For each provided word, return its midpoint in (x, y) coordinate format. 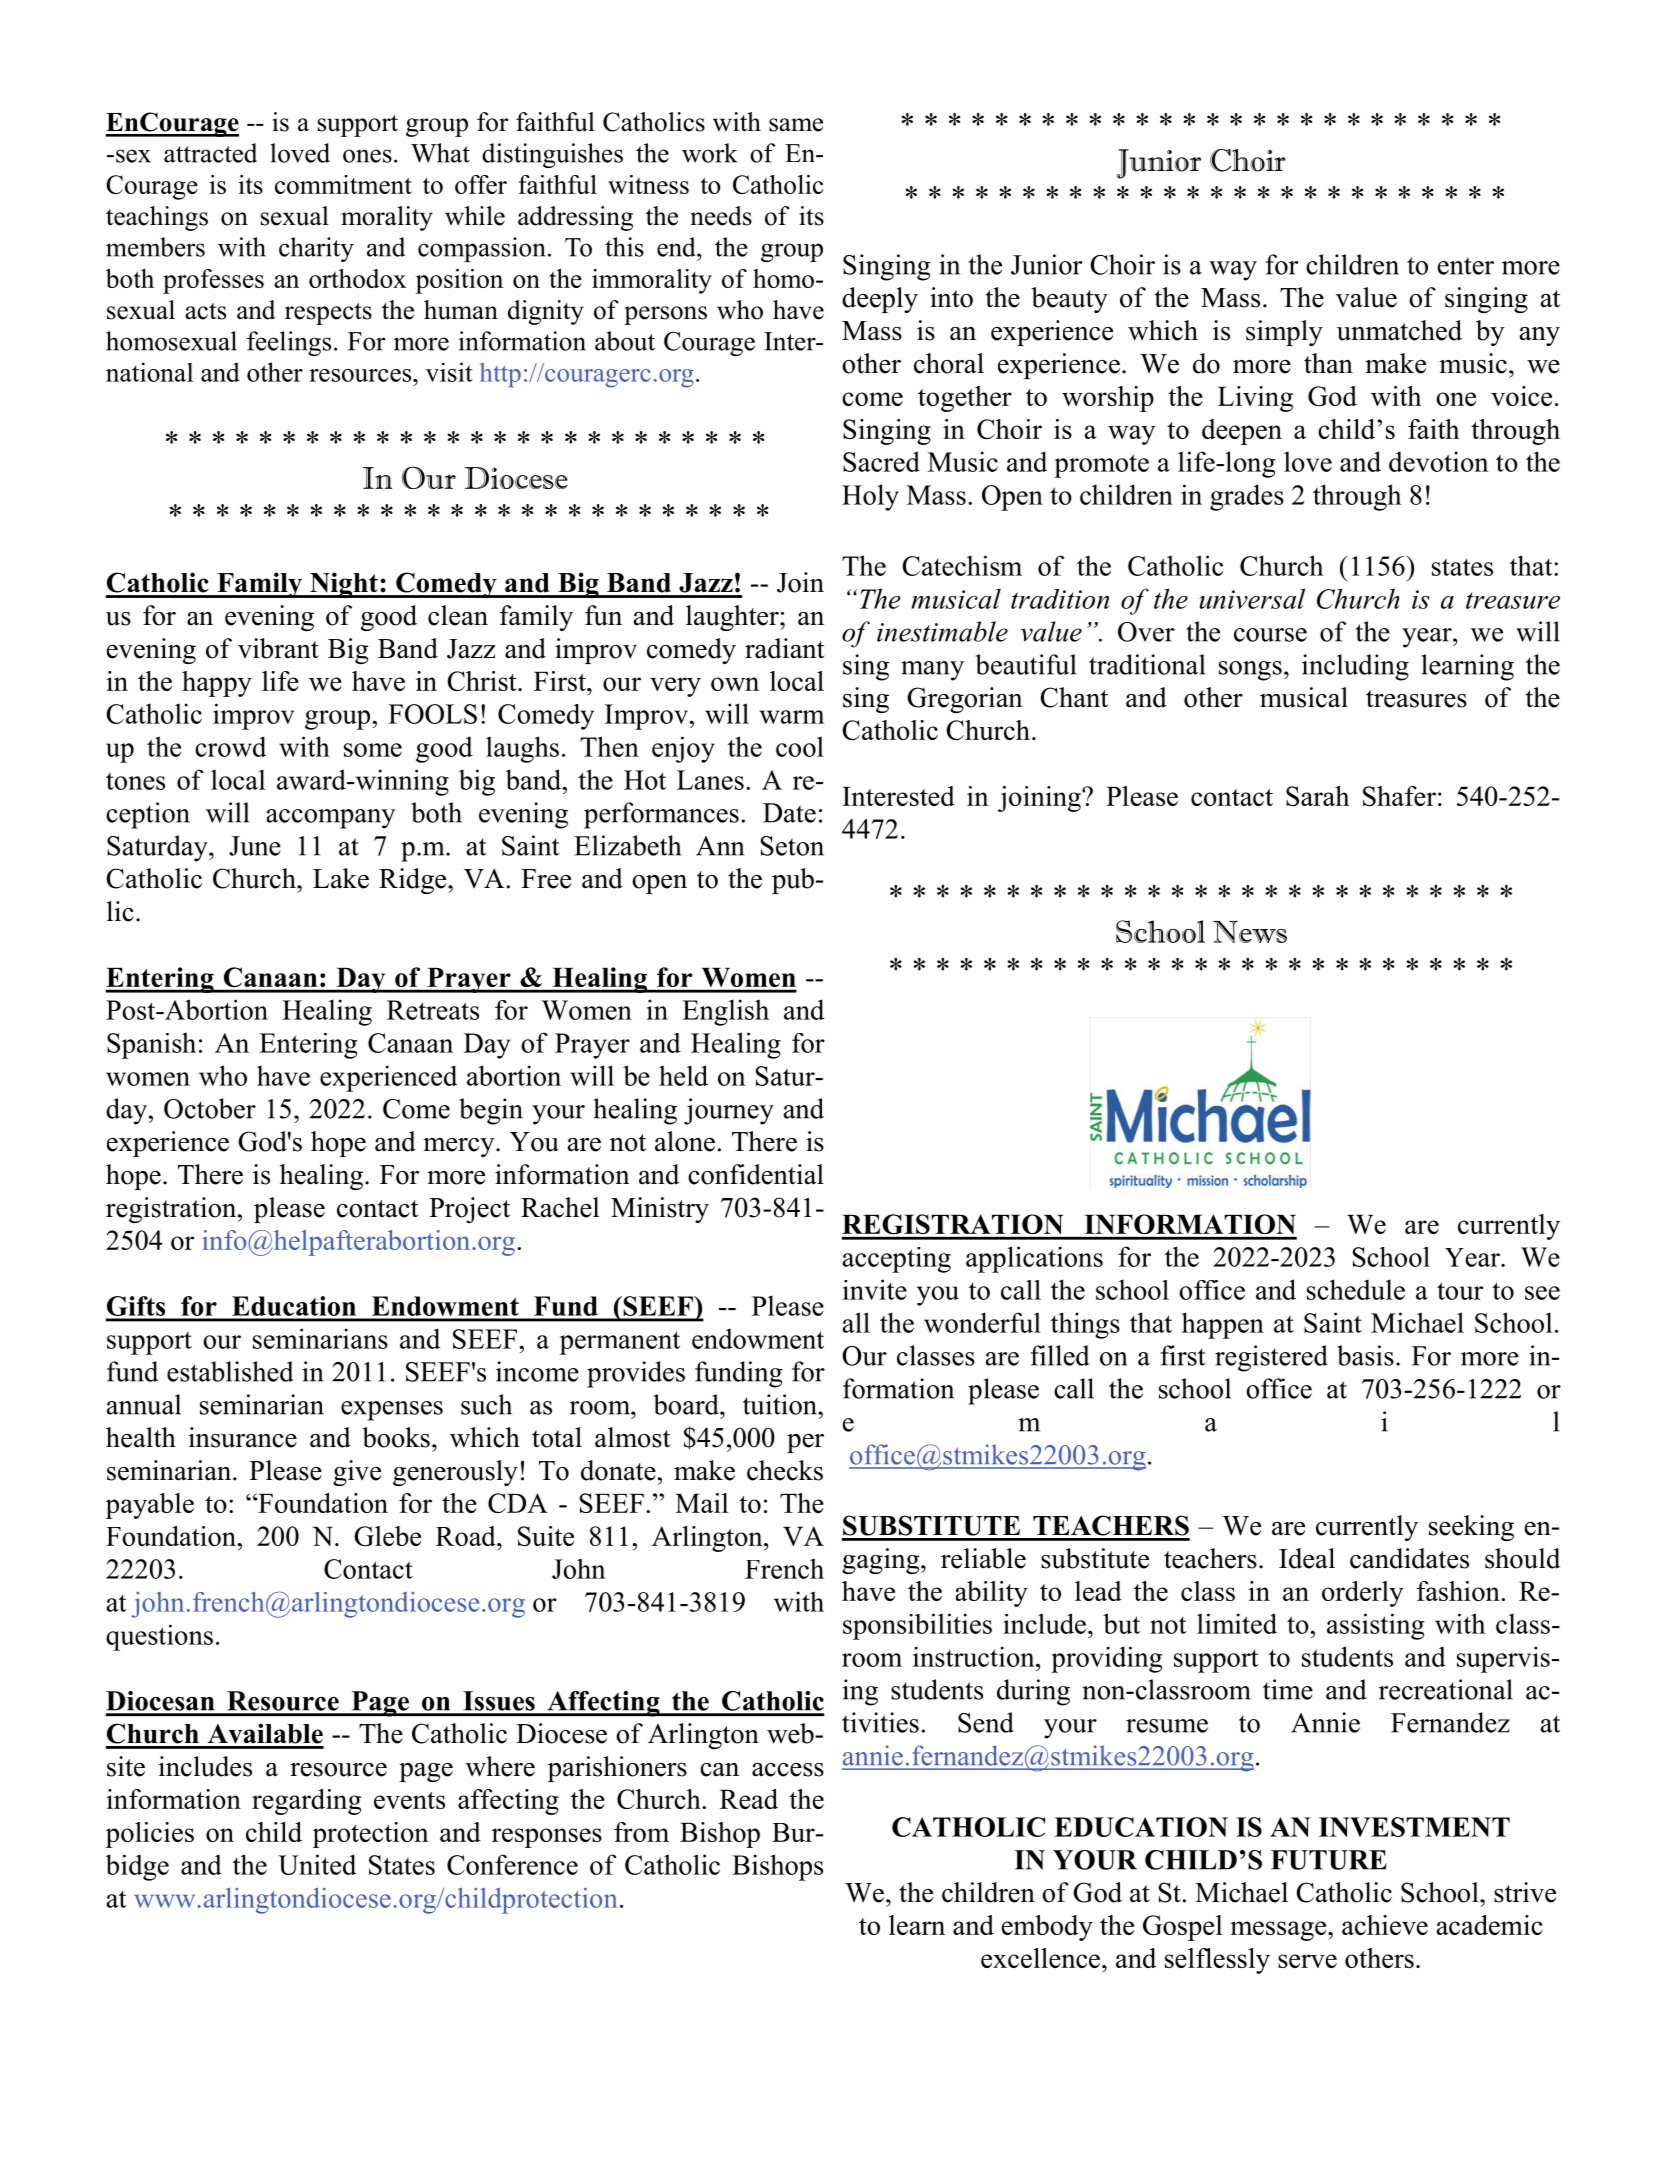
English (725, 1012)
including (1355, 667)
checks (785, 1470)
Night (344, 585)
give (357, 1473)
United (317, 1864)
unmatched (1399, 330)
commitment (343, 184)
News (1250, 932)
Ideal (1307, 1558)
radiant (784, 648)
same (796, 125)
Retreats (433, 1010)
